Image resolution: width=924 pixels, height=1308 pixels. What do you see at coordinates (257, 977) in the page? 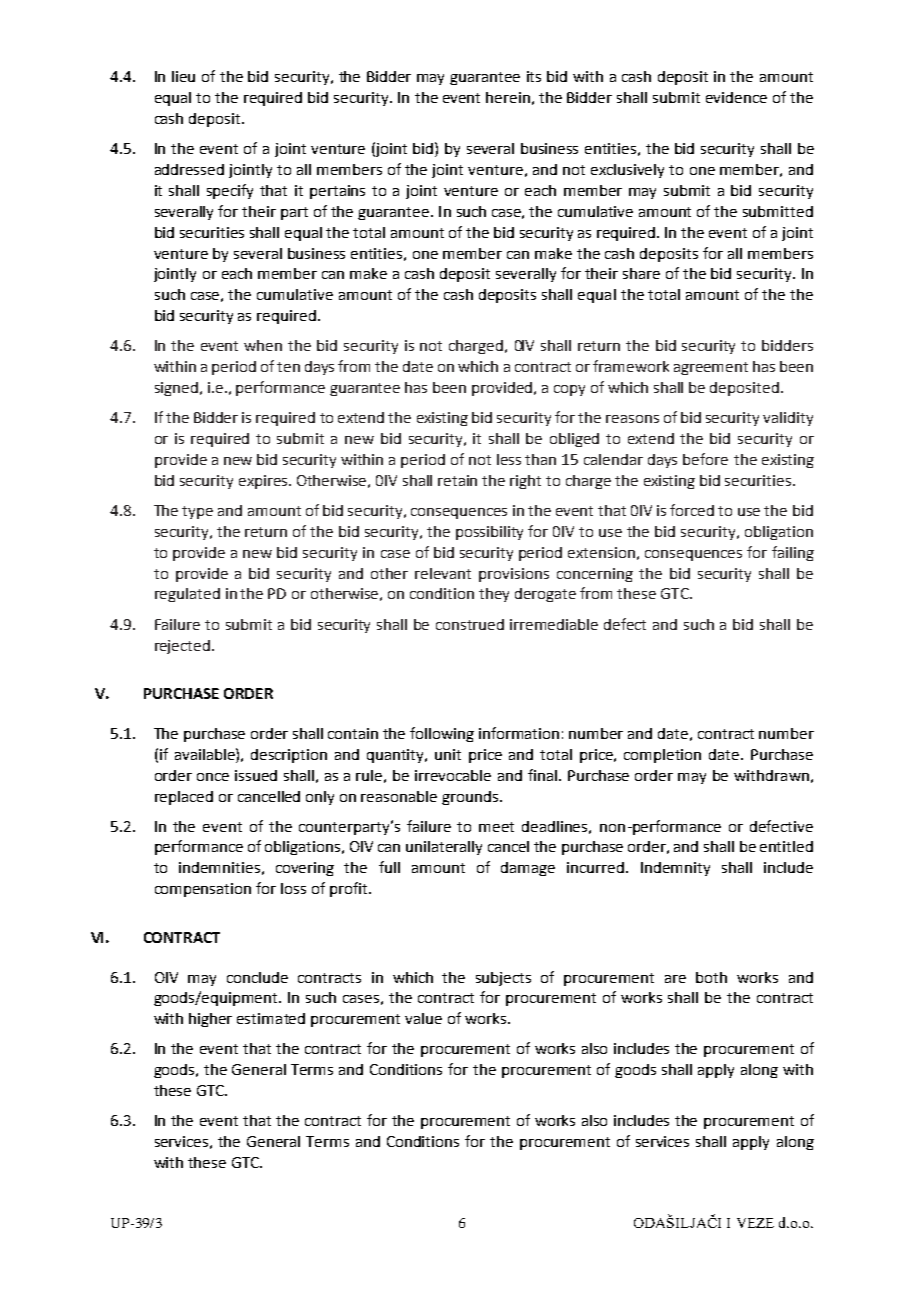
I see `conclude` at bounding box center [257, 977].
